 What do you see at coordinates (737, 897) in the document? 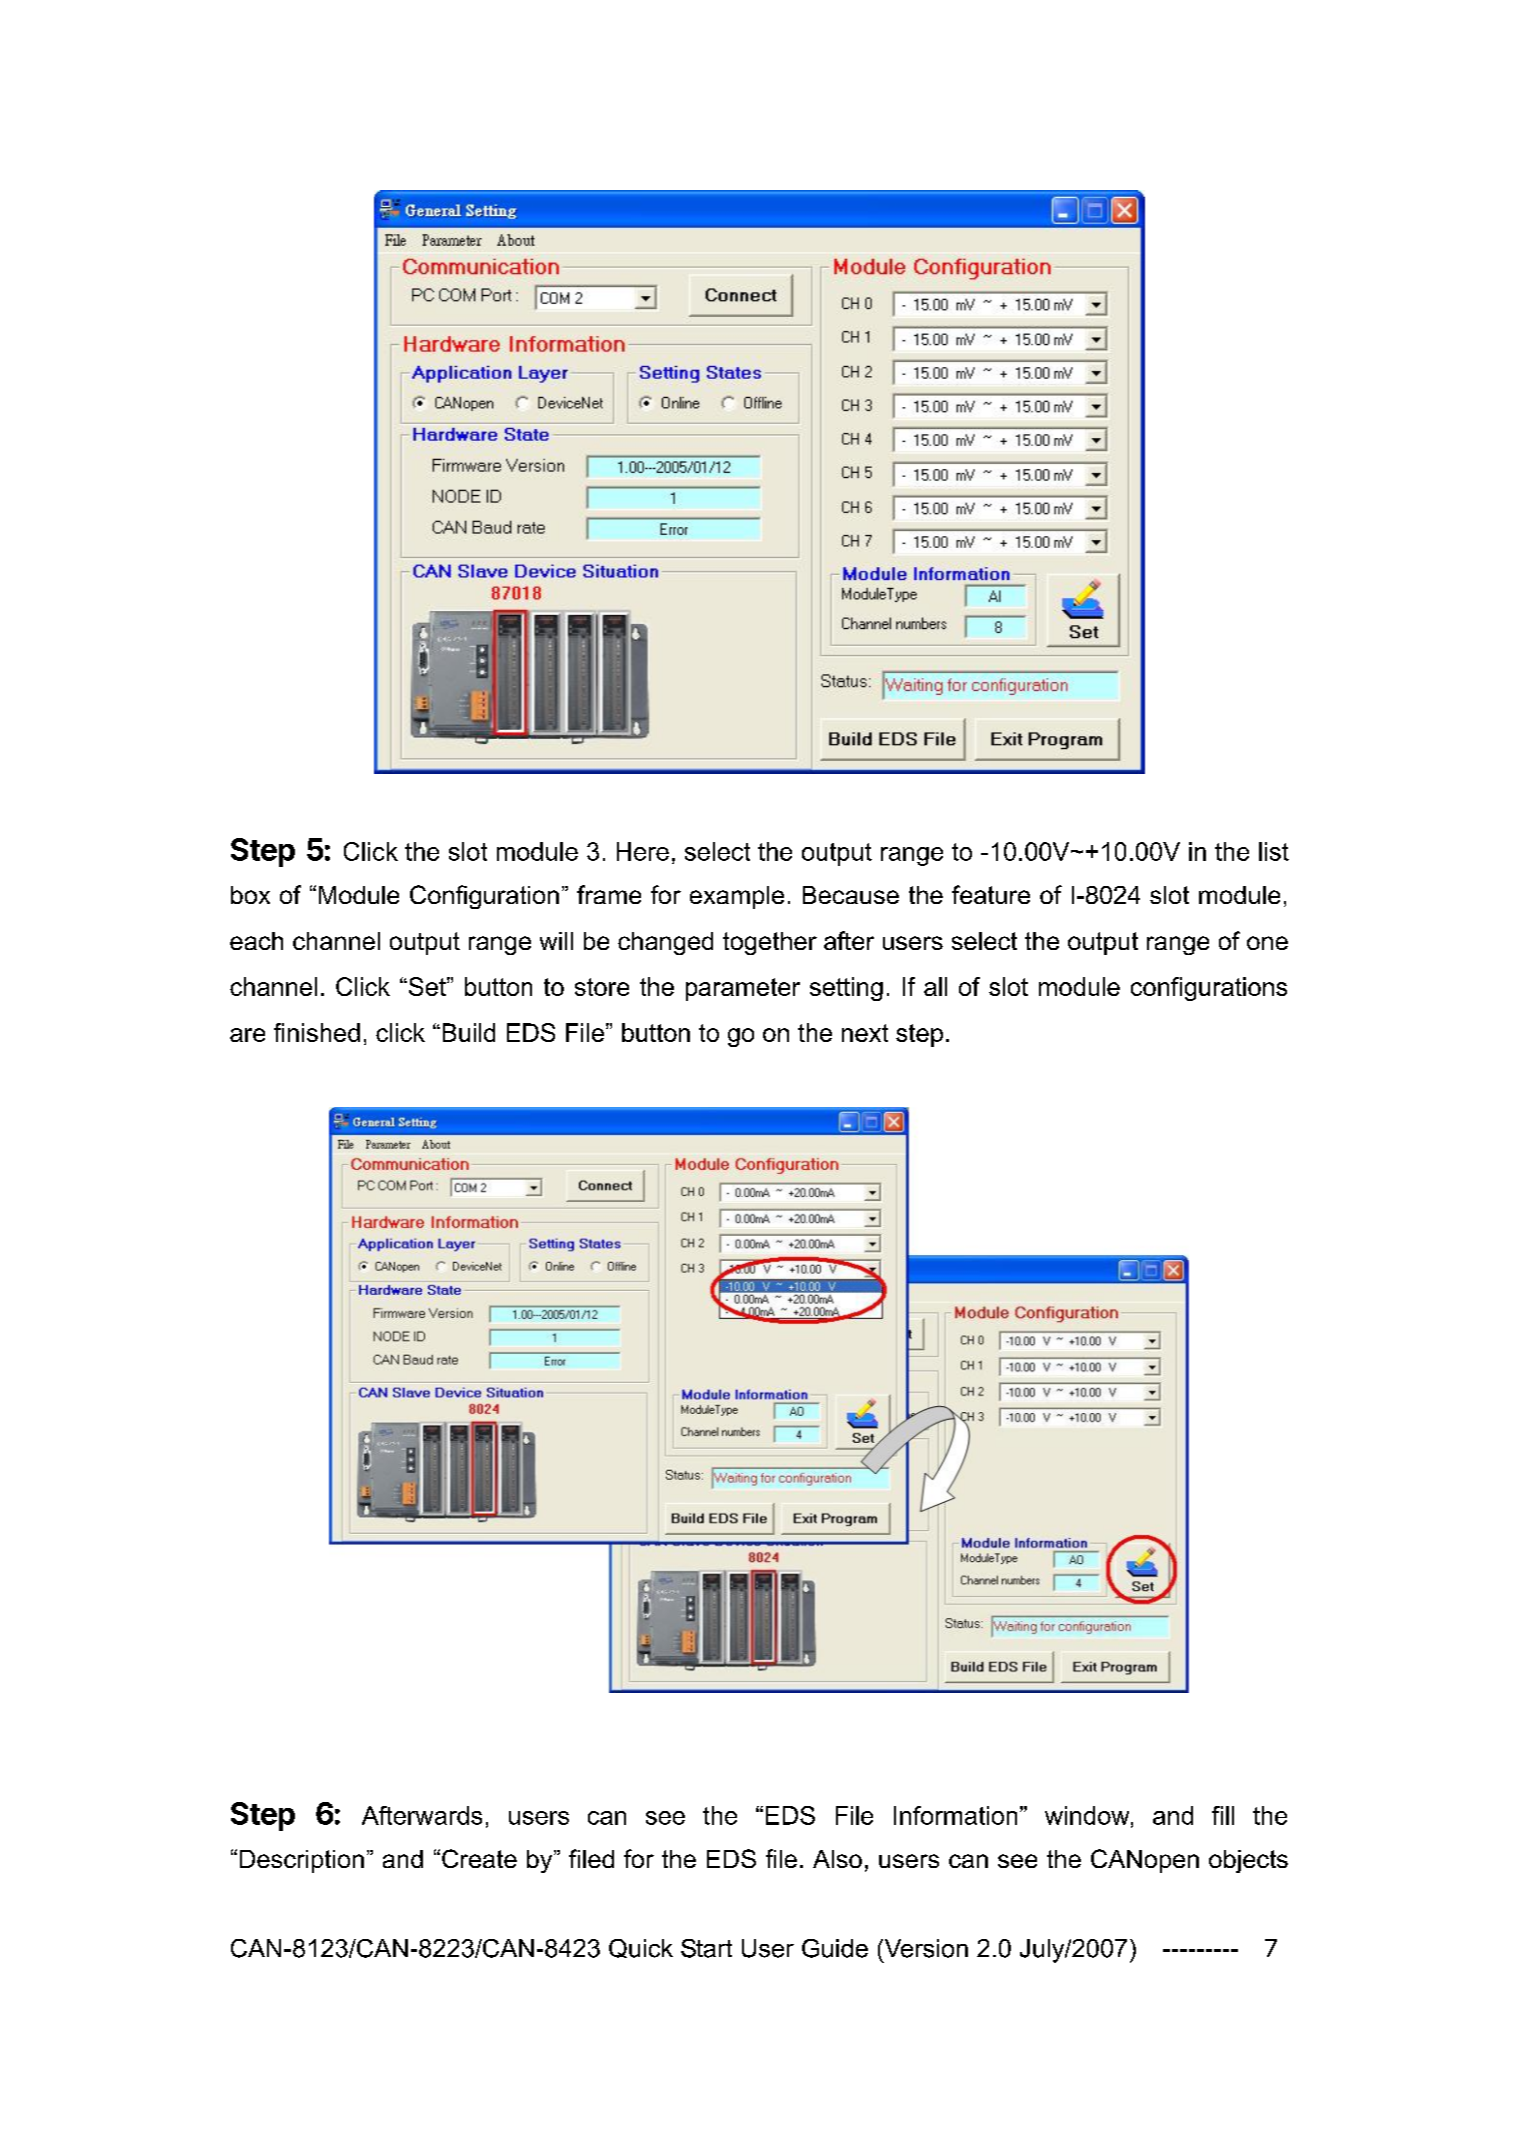
I see `example` at bounding box center [737, 897].
